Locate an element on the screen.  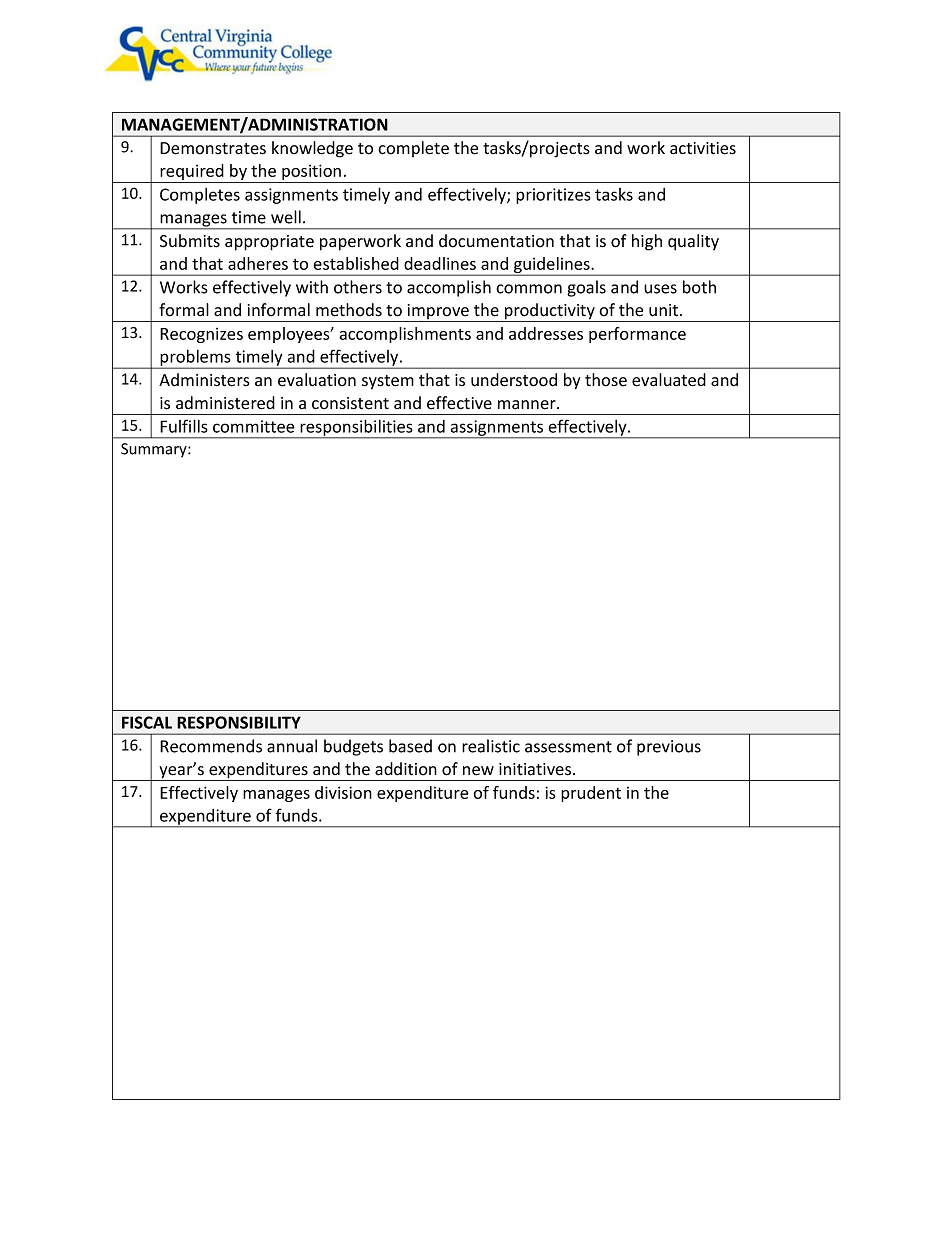
position is located at coordinates (311, 173).
